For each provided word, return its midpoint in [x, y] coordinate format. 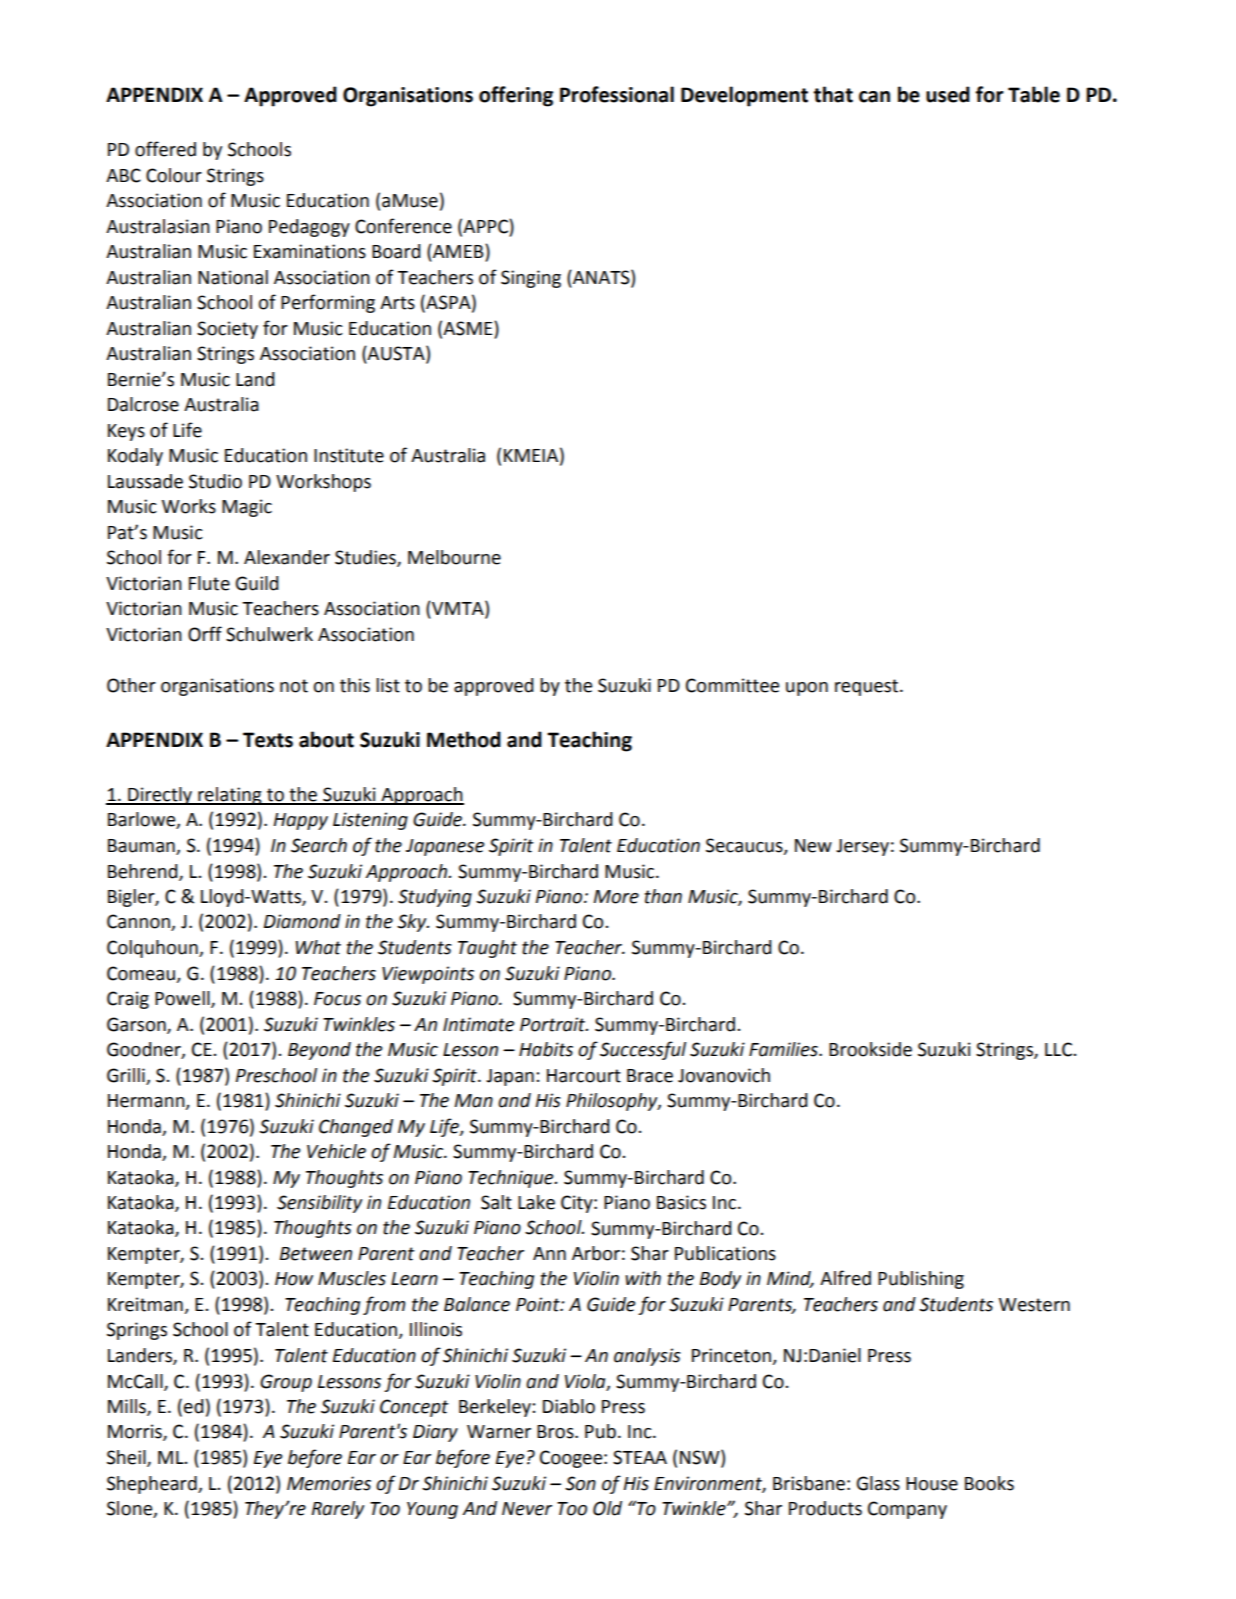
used [948, 94]
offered [165, 149]
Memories [329, 1483]
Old [607, 1508]
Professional [617, 94]
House [932, 1484]
